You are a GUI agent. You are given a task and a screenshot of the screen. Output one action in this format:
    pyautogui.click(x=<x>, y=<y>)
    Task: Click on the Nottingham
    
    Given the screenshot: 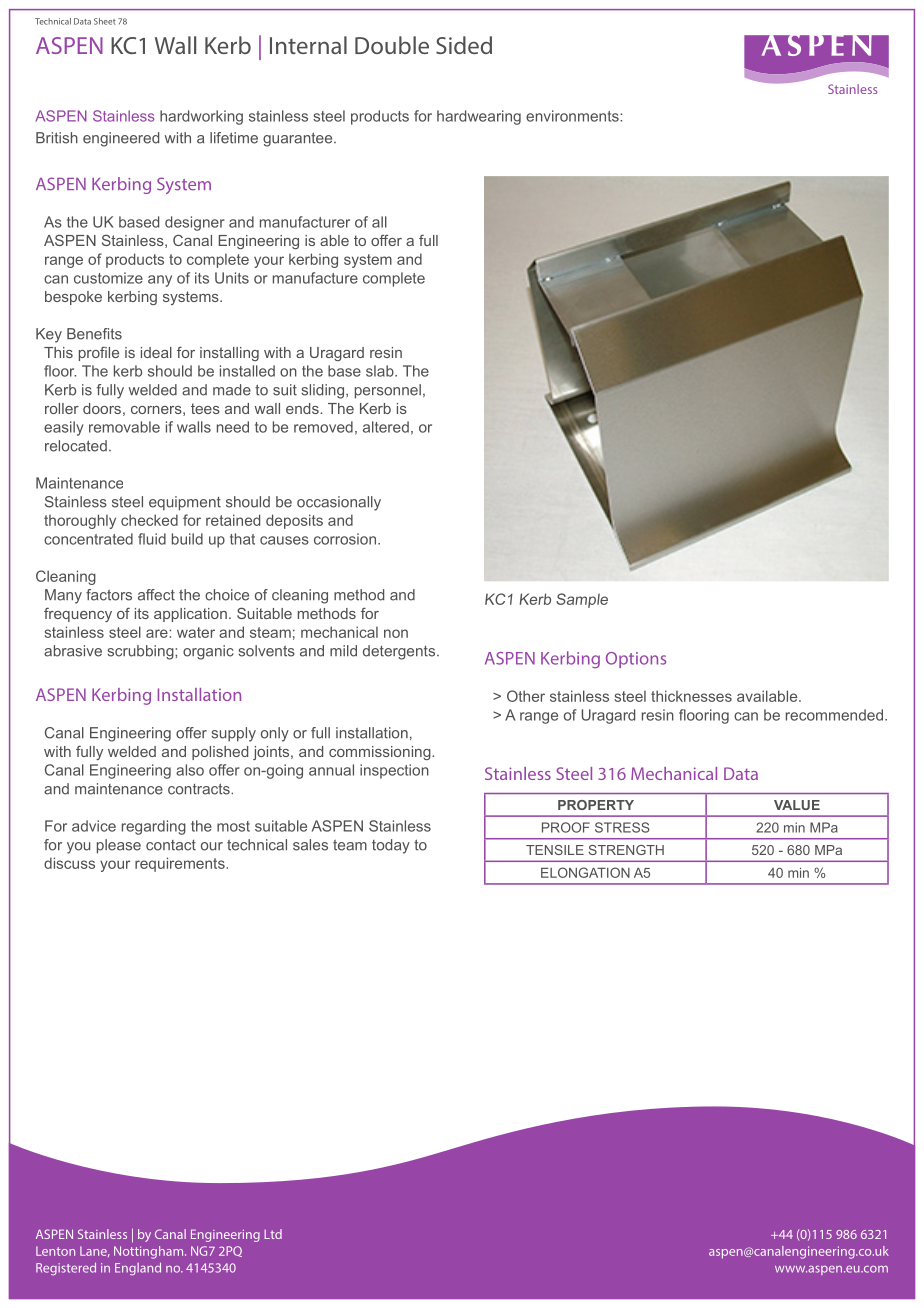 What is the action you would take?
    pyautogui.click(x=150, y=1252)
